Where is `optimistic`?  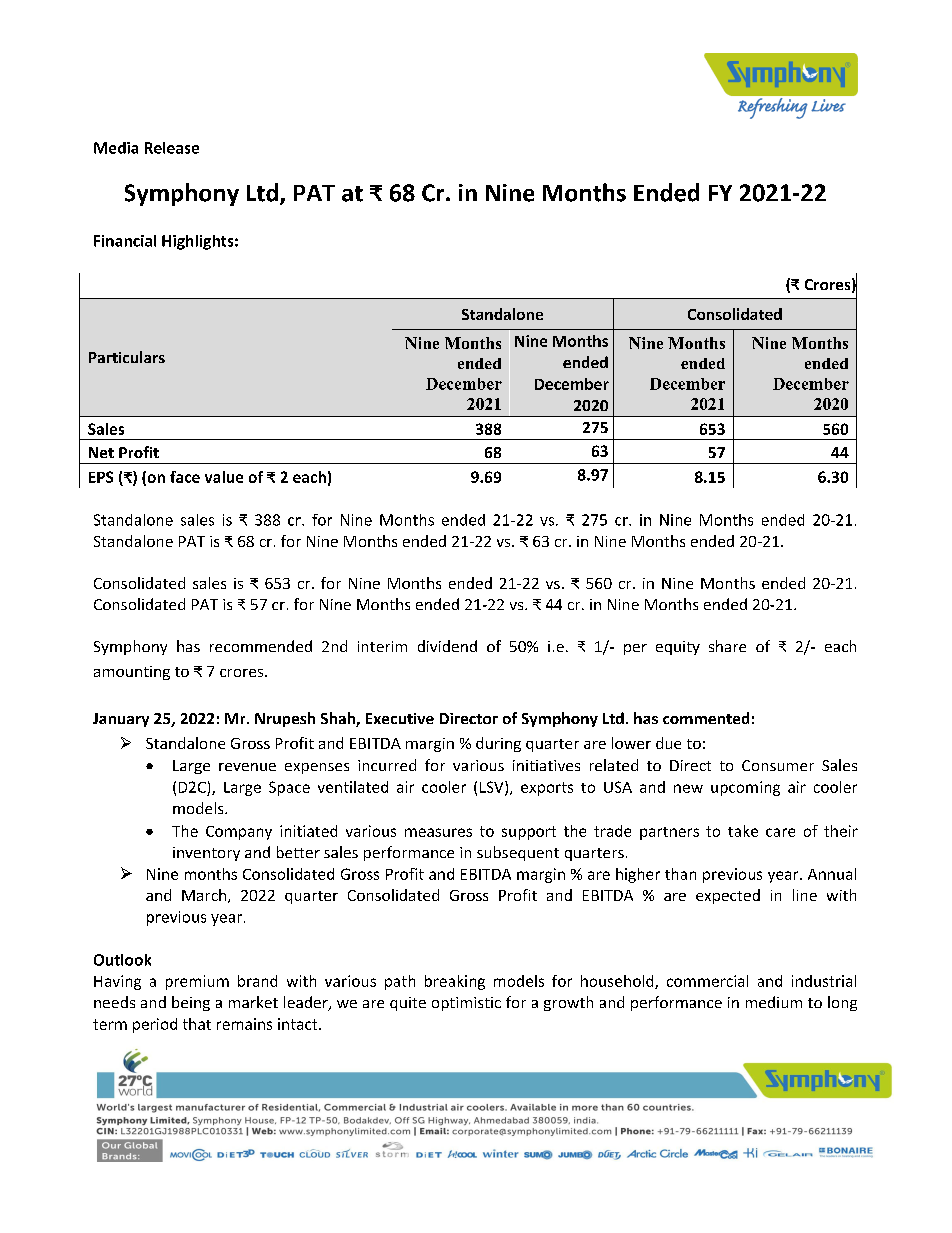
optimistic is located at coordinates (466, 1004).
